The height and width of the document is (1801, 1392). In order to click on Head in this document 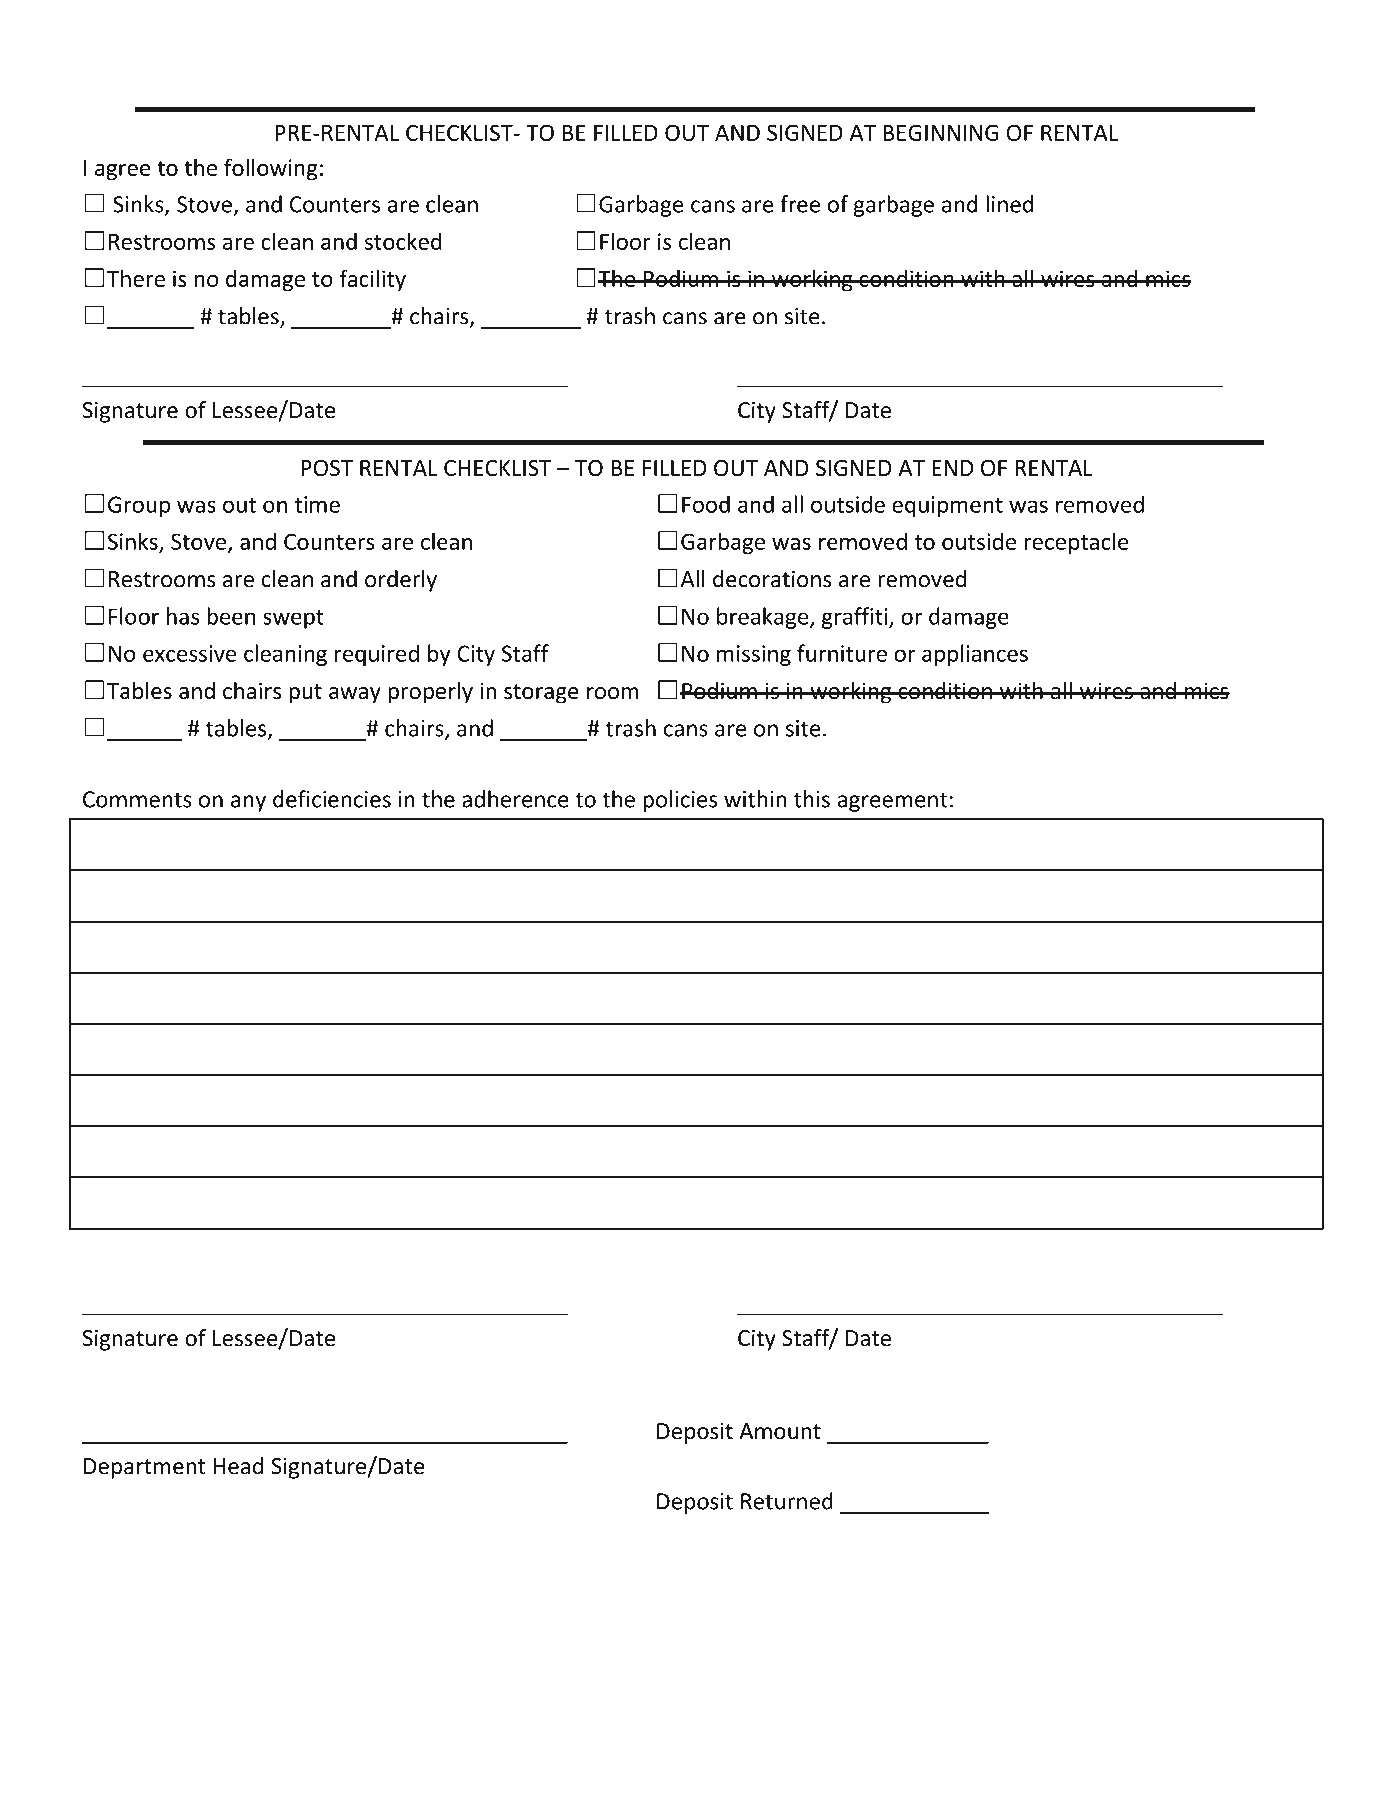, I will do `click(238, 1466)`.
